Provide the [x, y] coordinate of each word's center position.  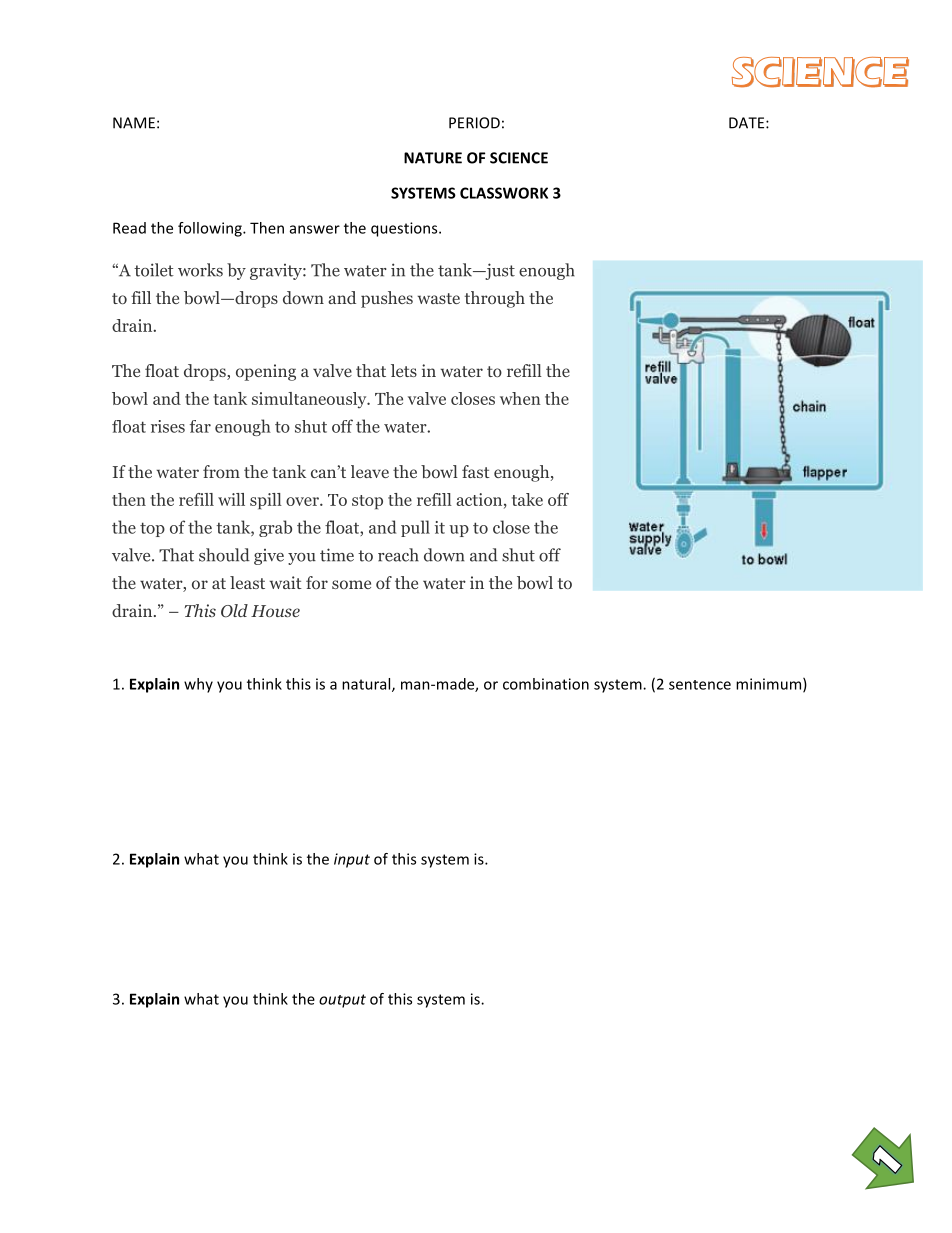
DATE [748, 123]
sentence [700, 685]
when [520, 398]
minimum [770, 685]
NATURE [433, 158]
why [198, 685]
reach [398, 555]
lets [404, 370]
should [224, 555]
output [342, 1001]
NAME [134, 123]
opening [266, 372]
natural [367, 685]
